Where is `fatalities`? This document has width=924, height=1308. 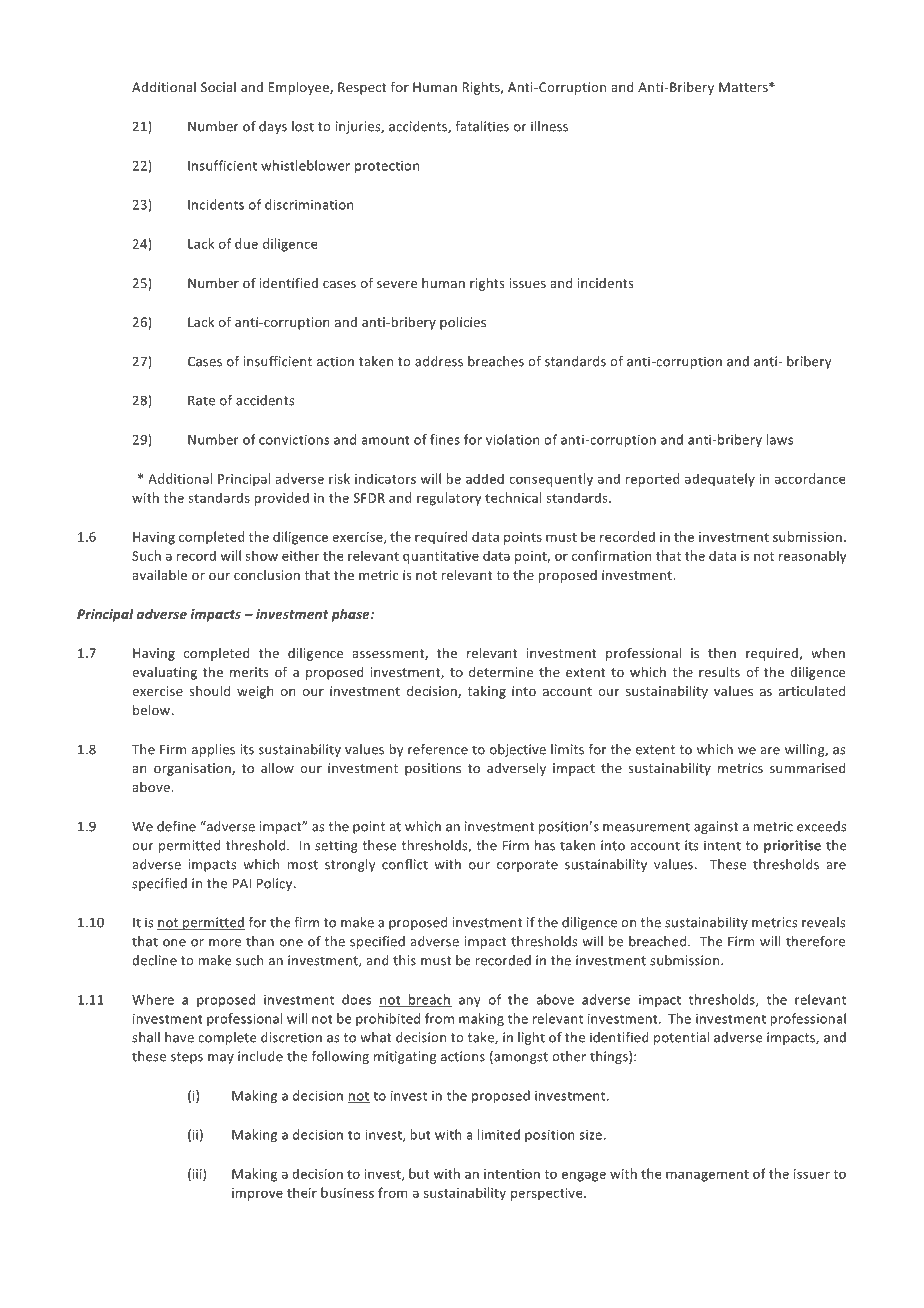
fatalities is located at coordinates (482, 126).
